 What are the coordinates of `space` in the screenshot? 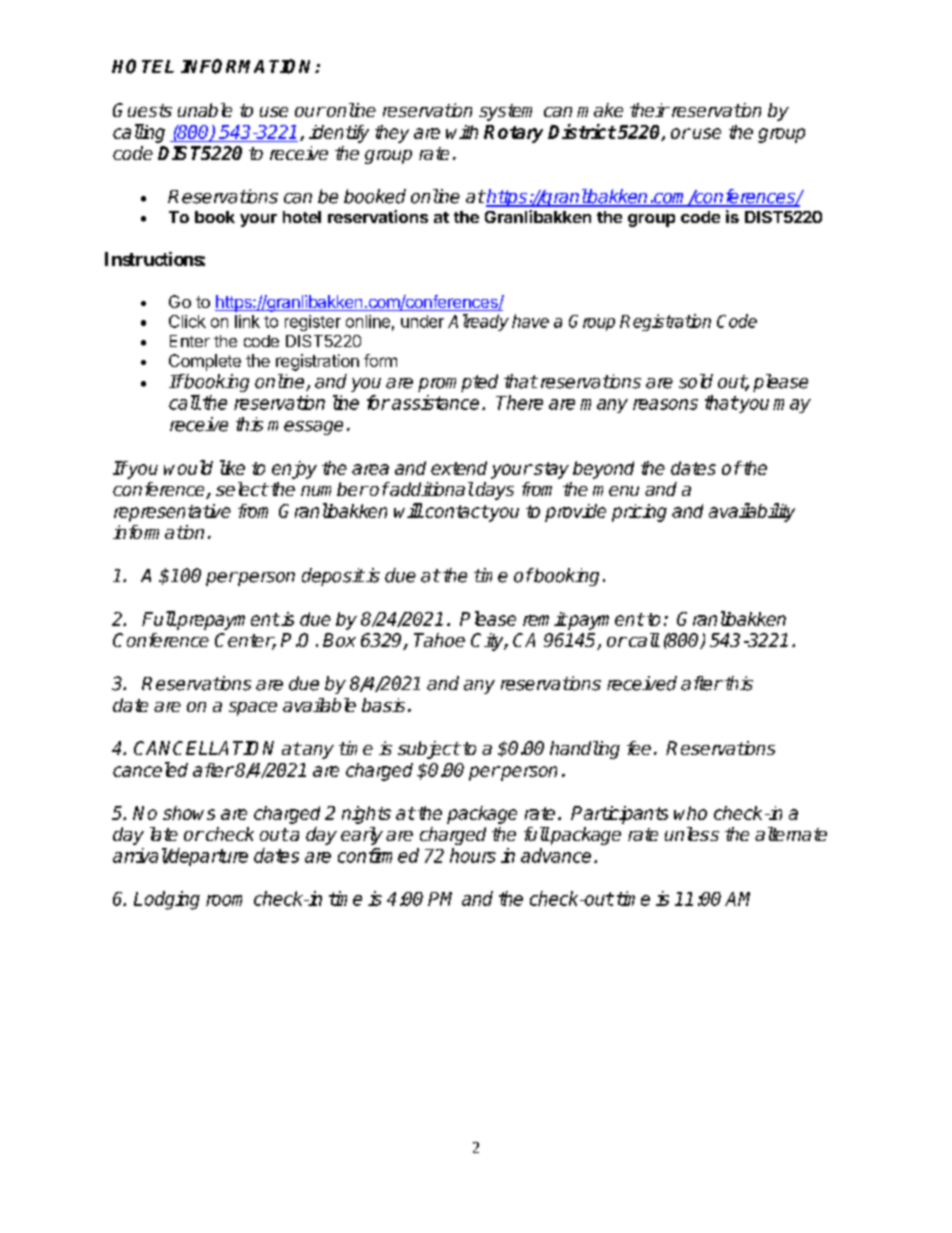 It's located at (253, 709).
